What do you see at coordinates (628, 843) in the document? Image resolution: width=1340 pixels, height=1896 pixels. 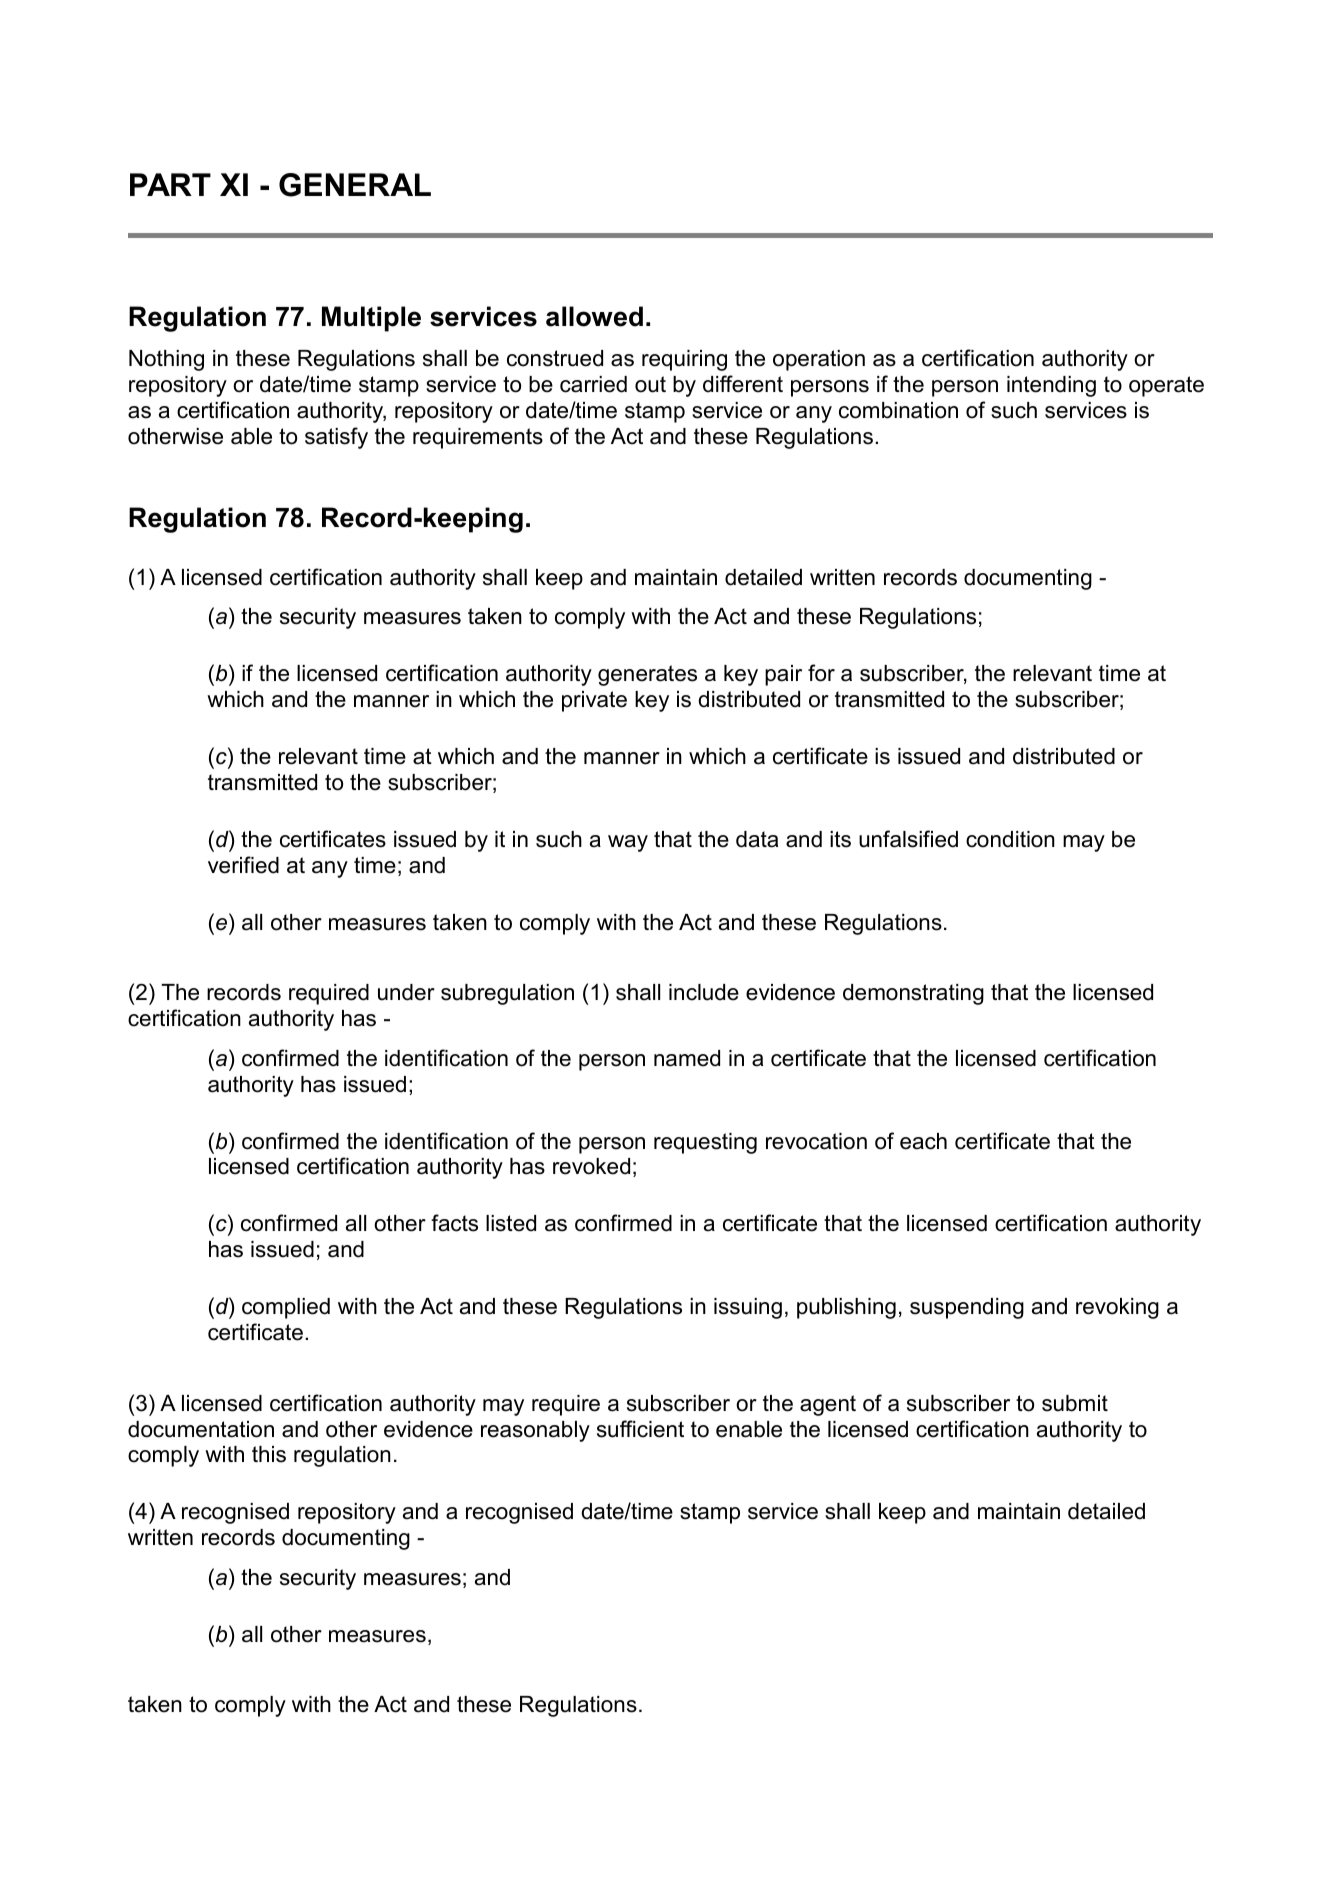 I see `way` at bounding box center [628, 843].
